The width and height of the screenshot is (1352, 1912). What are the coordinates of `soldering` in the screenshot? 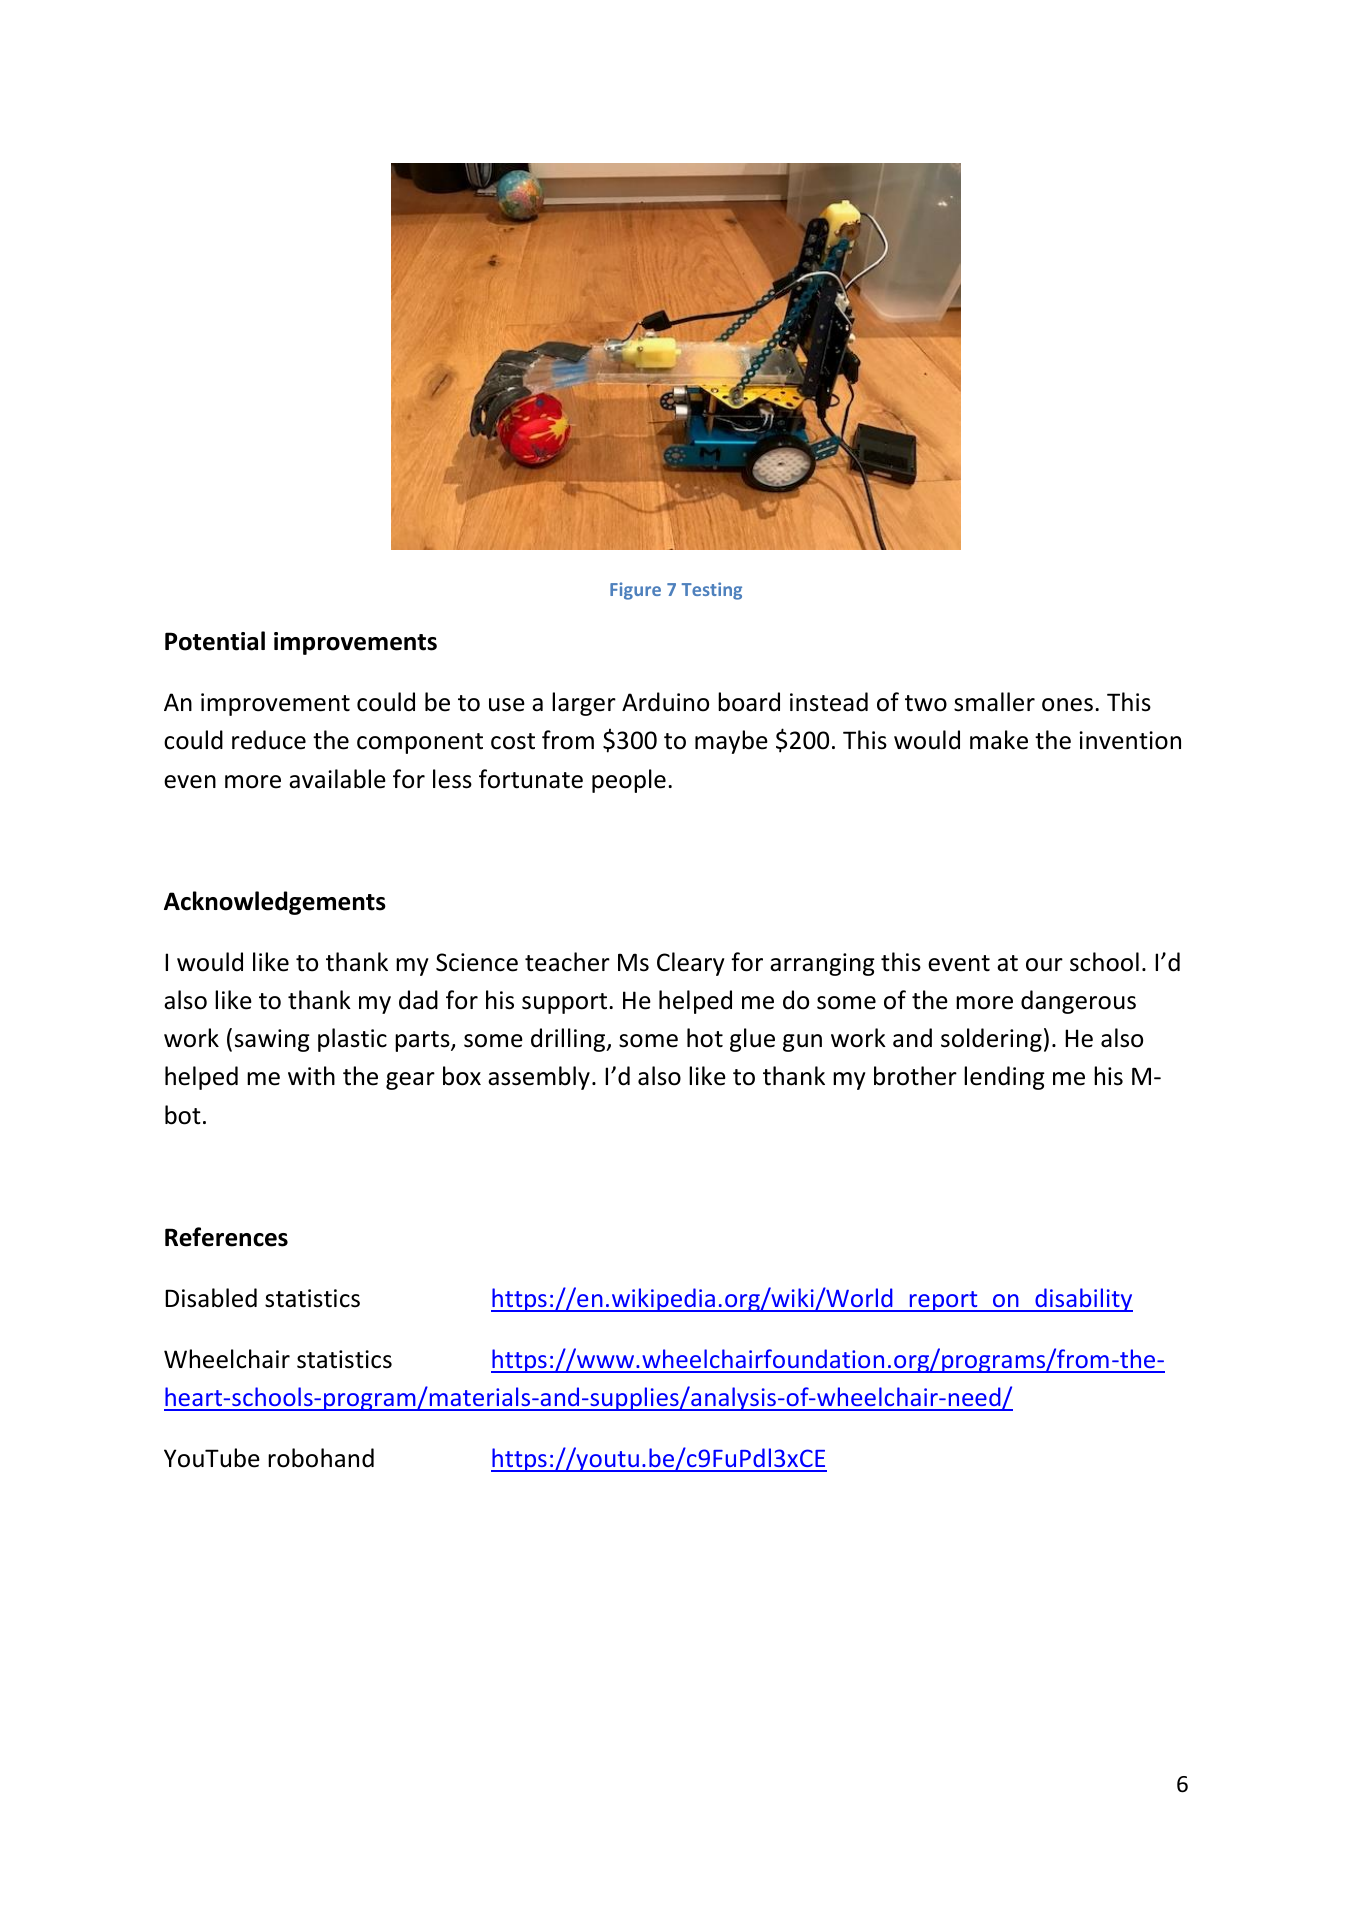 It's located at (991, 1040).
